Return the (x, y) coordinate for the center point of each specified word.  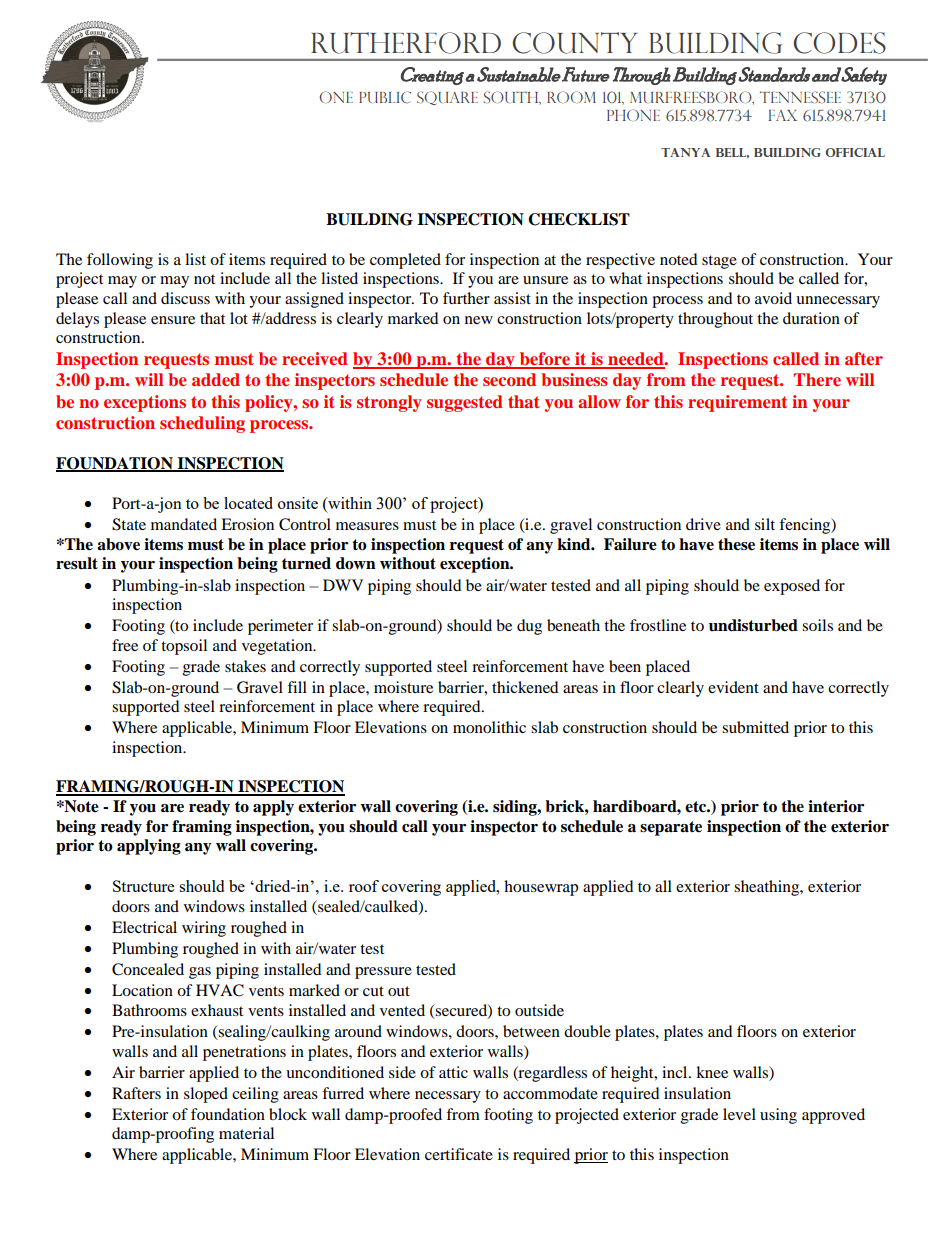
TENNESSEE (800, 97)
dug (529, 627)
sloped (206, 1095)
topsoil (184, 647)
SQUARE (447, 98)
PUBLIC (385, 97)
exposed (792, 587)
